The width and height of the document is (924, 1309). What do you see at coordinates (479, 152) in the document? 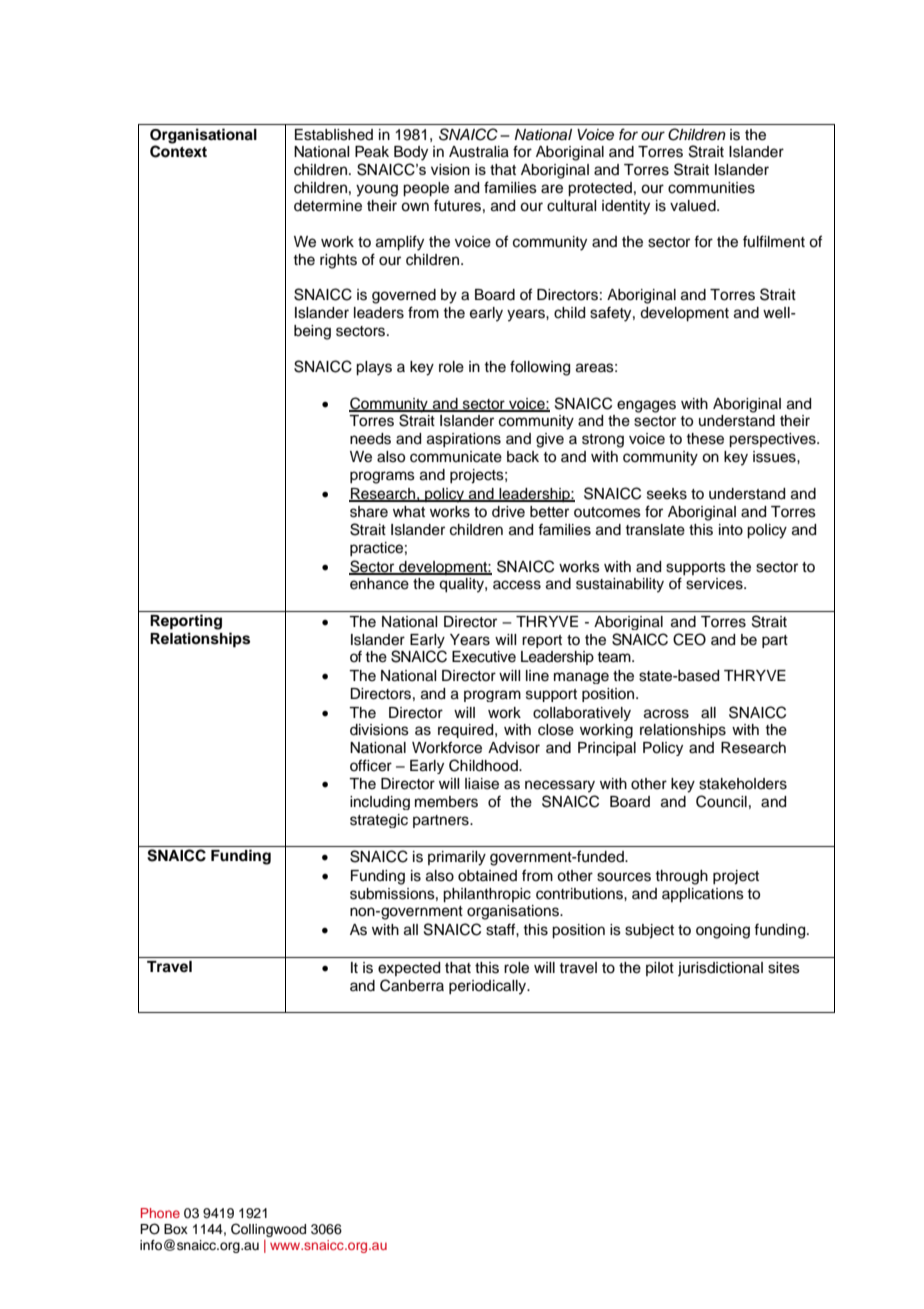
I see `Australia` at bounding box center [479, 152].
